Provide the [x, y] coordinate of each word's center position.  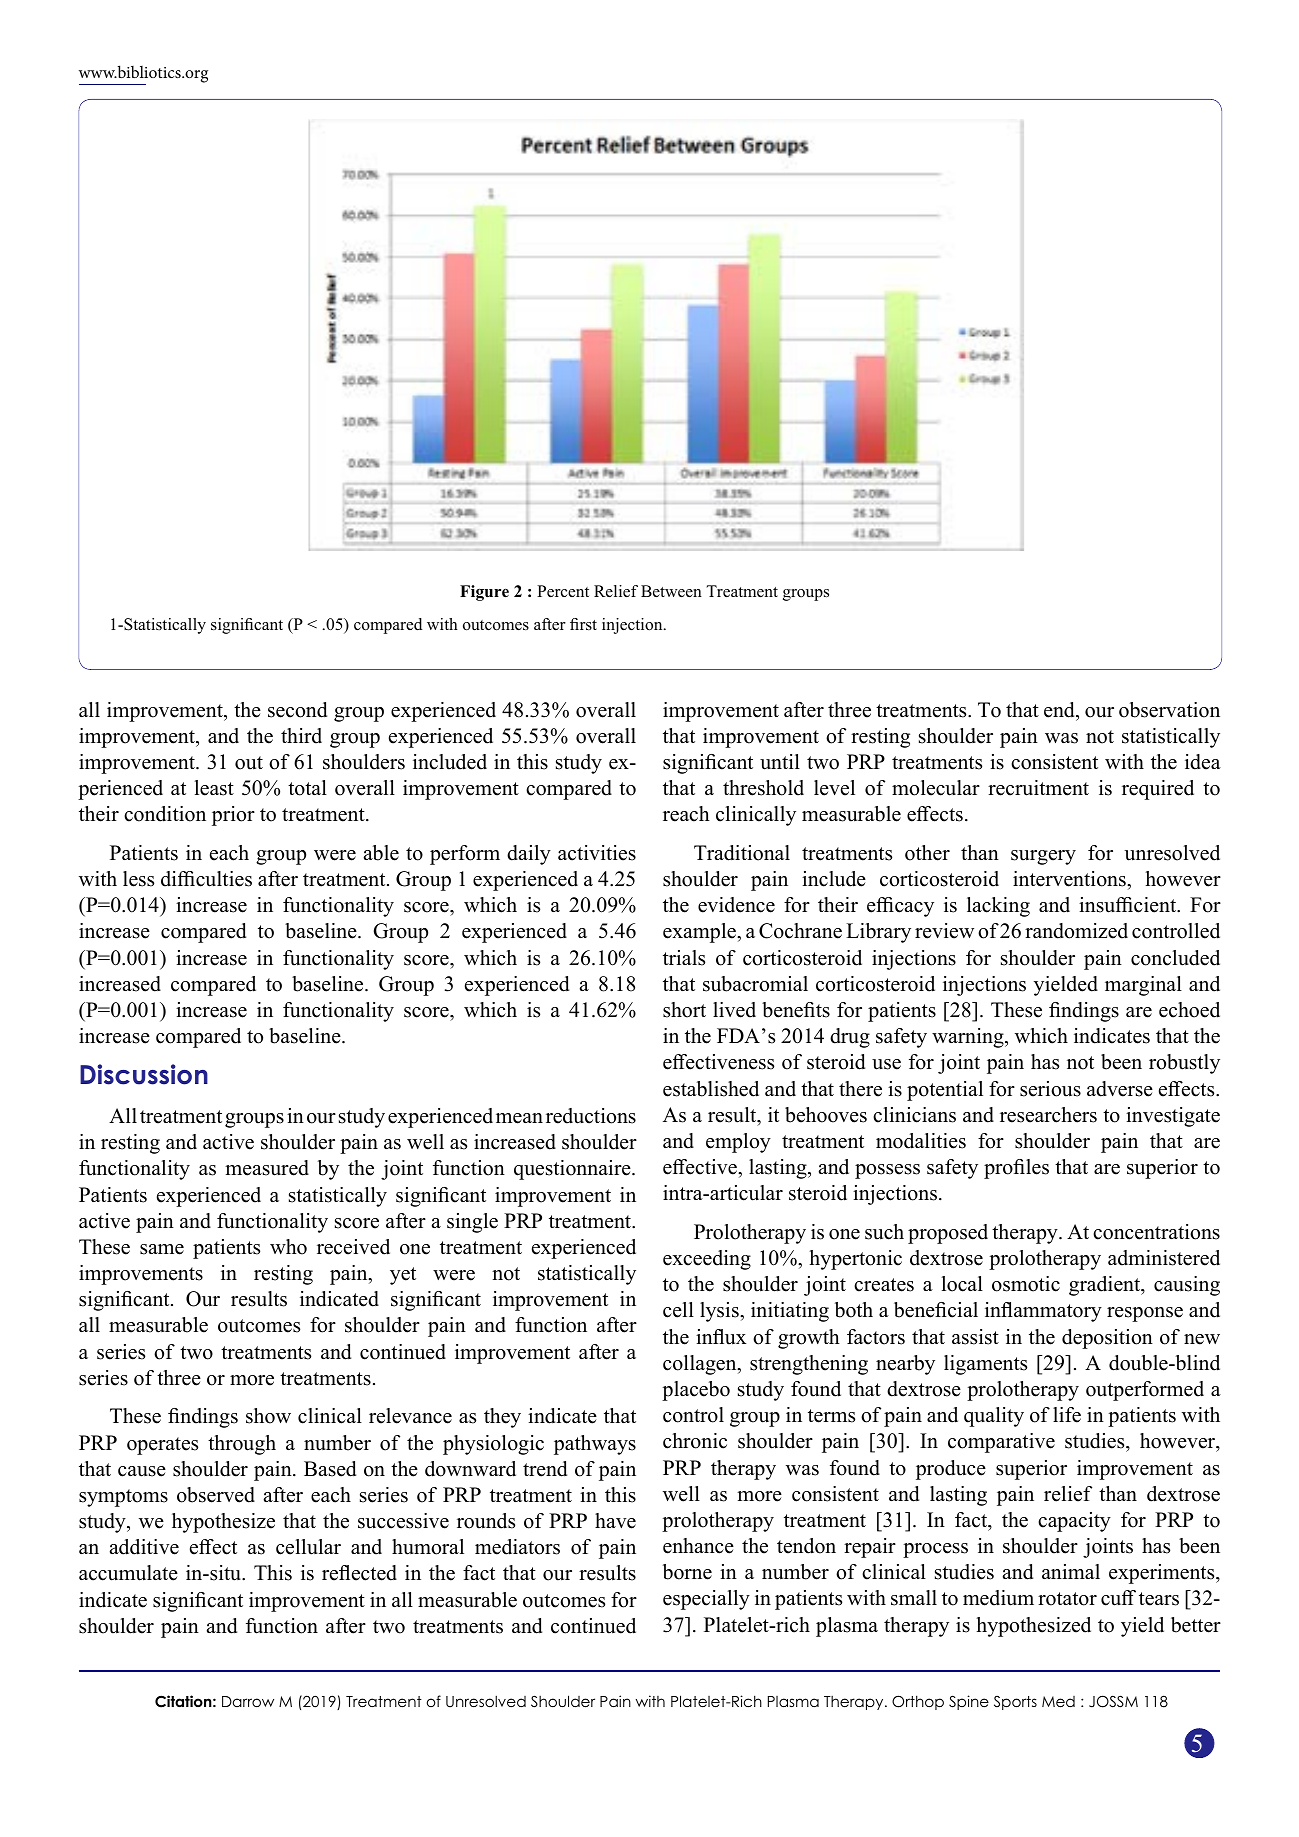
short [684, 1010]
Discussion [144, 1074]
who [288, 1247]
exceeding [707, 1260]
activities [597, 853]
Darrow [248, 1701]
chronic [695, 1441]
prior [233, 816]
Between [671, 591]
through [242, 1445]
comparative [1001, 1443]
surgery [1043, 857]
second [297, 710]
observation [1169, 710]
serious [1050, 1089]
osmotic [1026, 1284]
